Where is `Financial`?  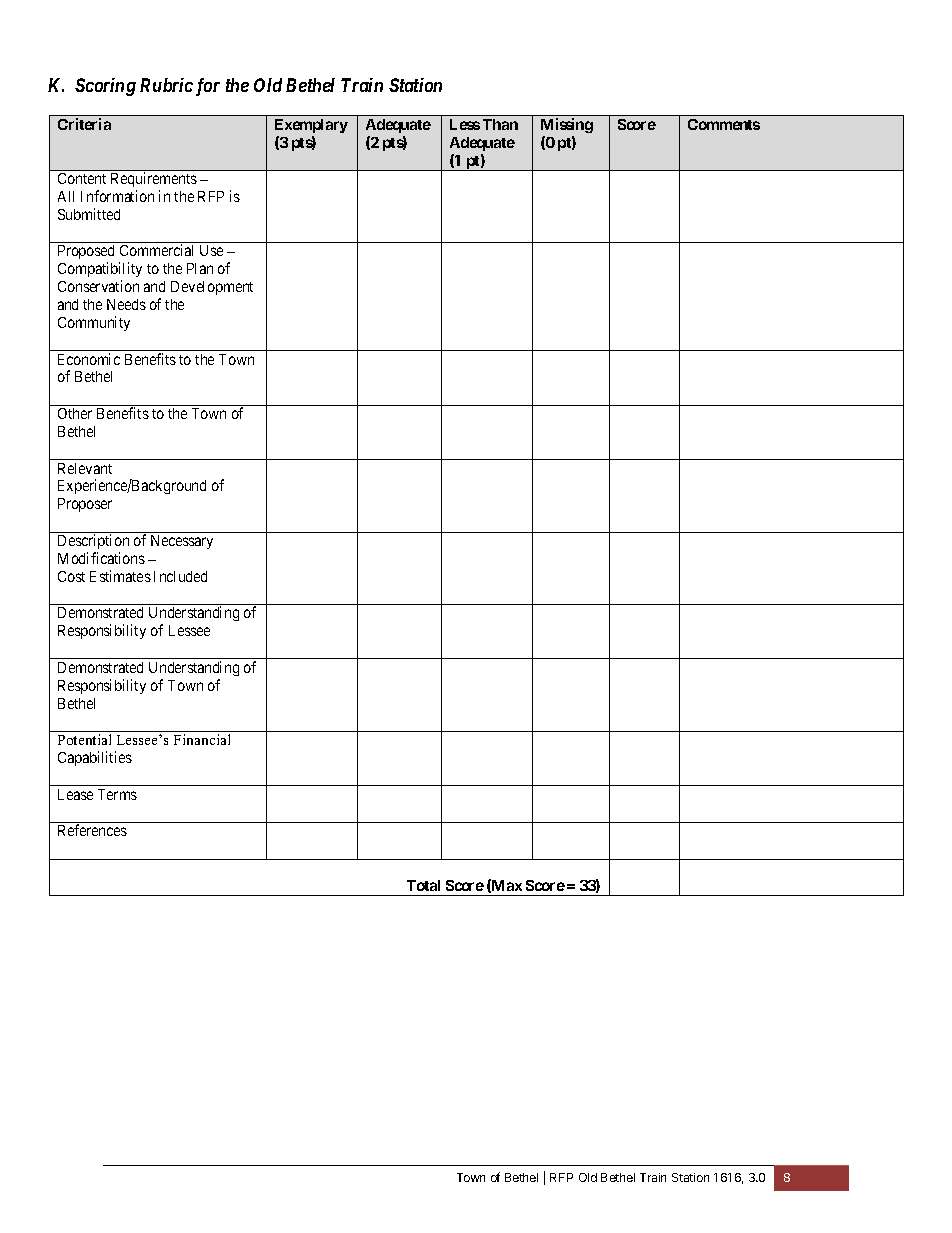 Financial is located at coordinates (202, 739).
